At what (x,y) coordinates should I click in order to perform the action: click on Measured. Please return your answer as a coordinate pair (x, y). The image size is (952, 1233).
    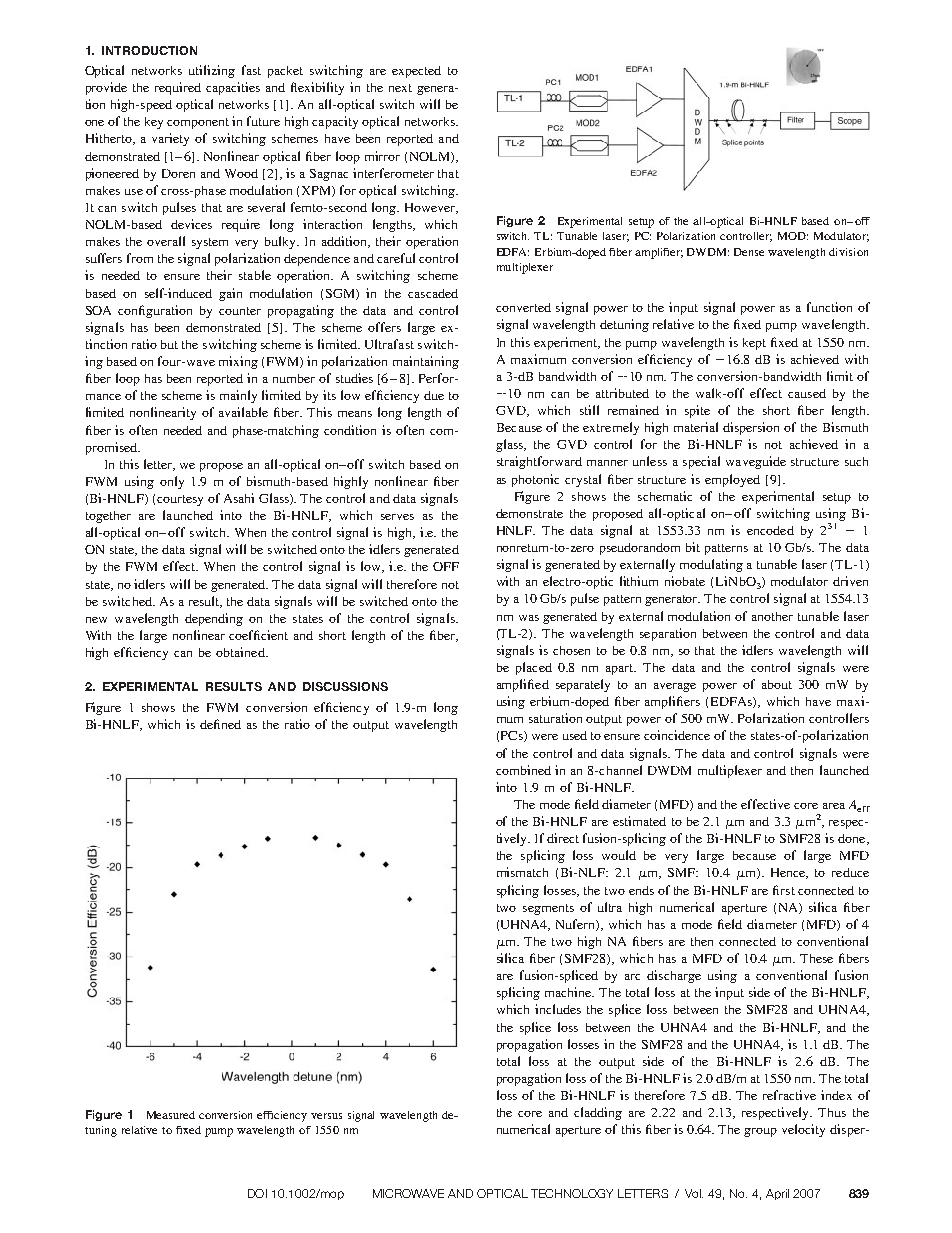
    Looking at the image, I should click on (171, 1115).
